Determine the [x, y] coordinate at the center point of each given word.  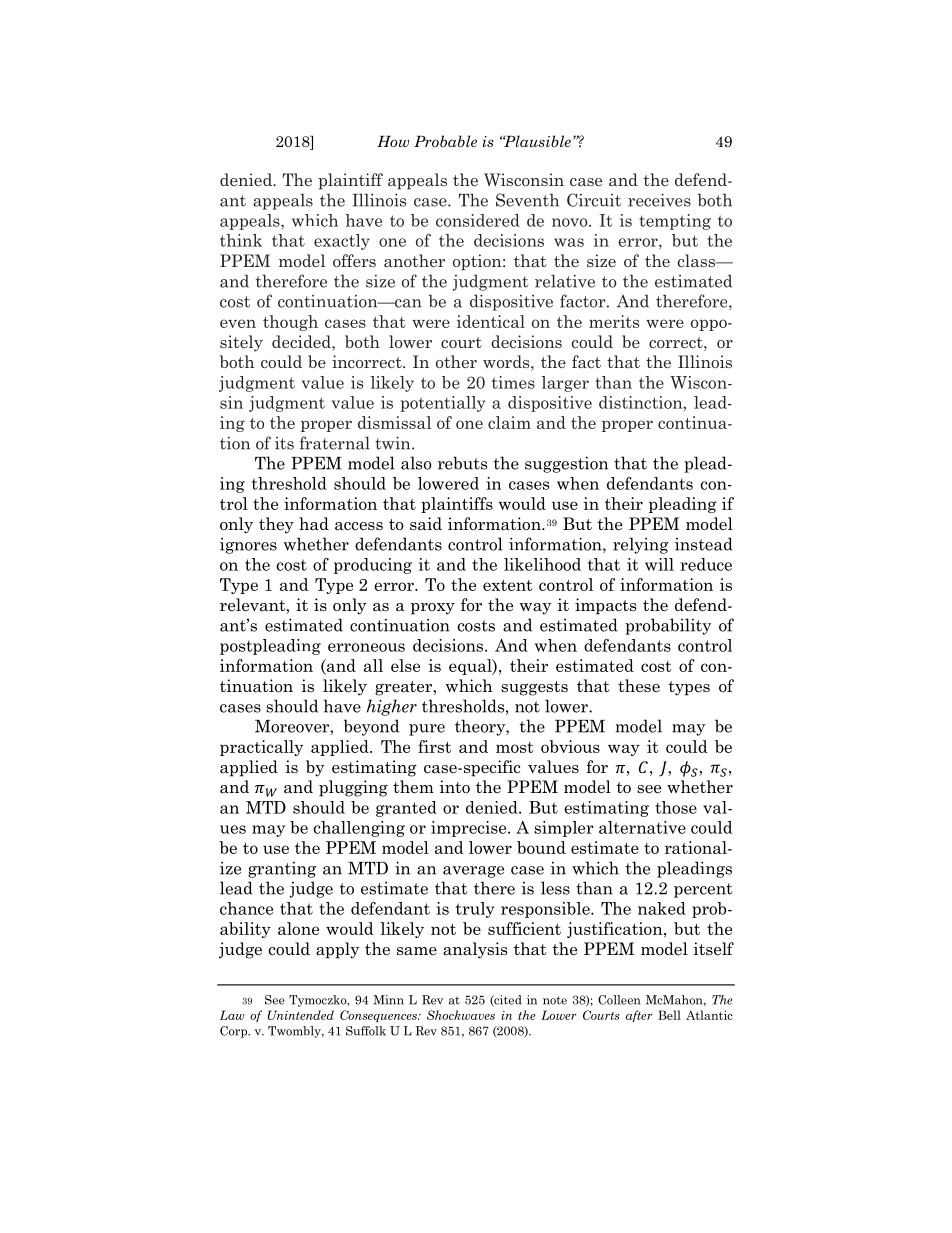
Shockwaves [461, 1015]
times [513, 382]
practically [261, 748]
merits [614, 321]
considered [478, 220]
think [241, 240]
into [454, 786]
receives [659, 200]
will [659, 564]
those [676, 807]
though [290, 323]
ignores [248, 546]
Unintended [301, 1015]
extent [507, 585]
